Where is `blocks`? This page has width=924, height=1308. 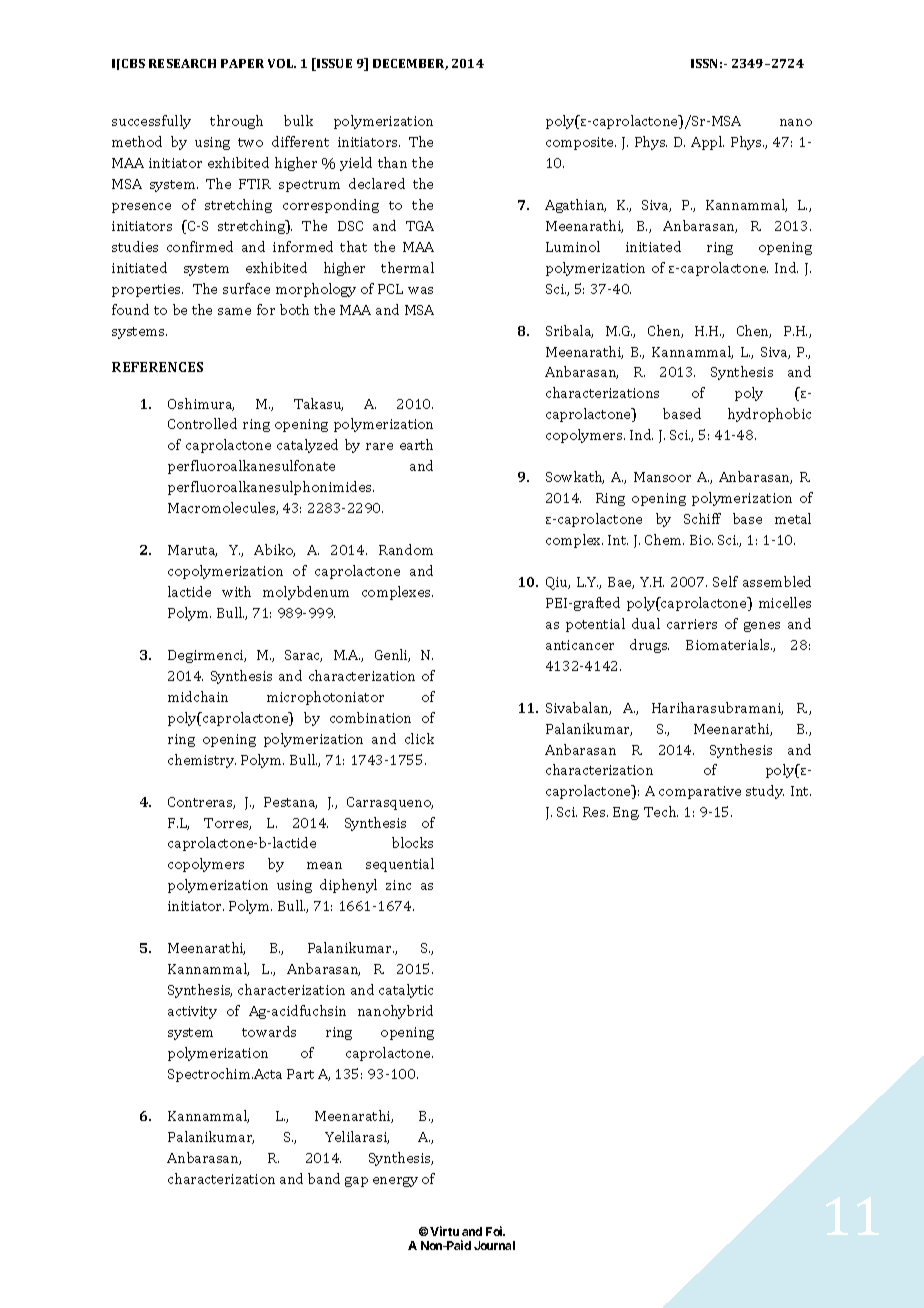
blocks is located at coordinates (412, 842).
